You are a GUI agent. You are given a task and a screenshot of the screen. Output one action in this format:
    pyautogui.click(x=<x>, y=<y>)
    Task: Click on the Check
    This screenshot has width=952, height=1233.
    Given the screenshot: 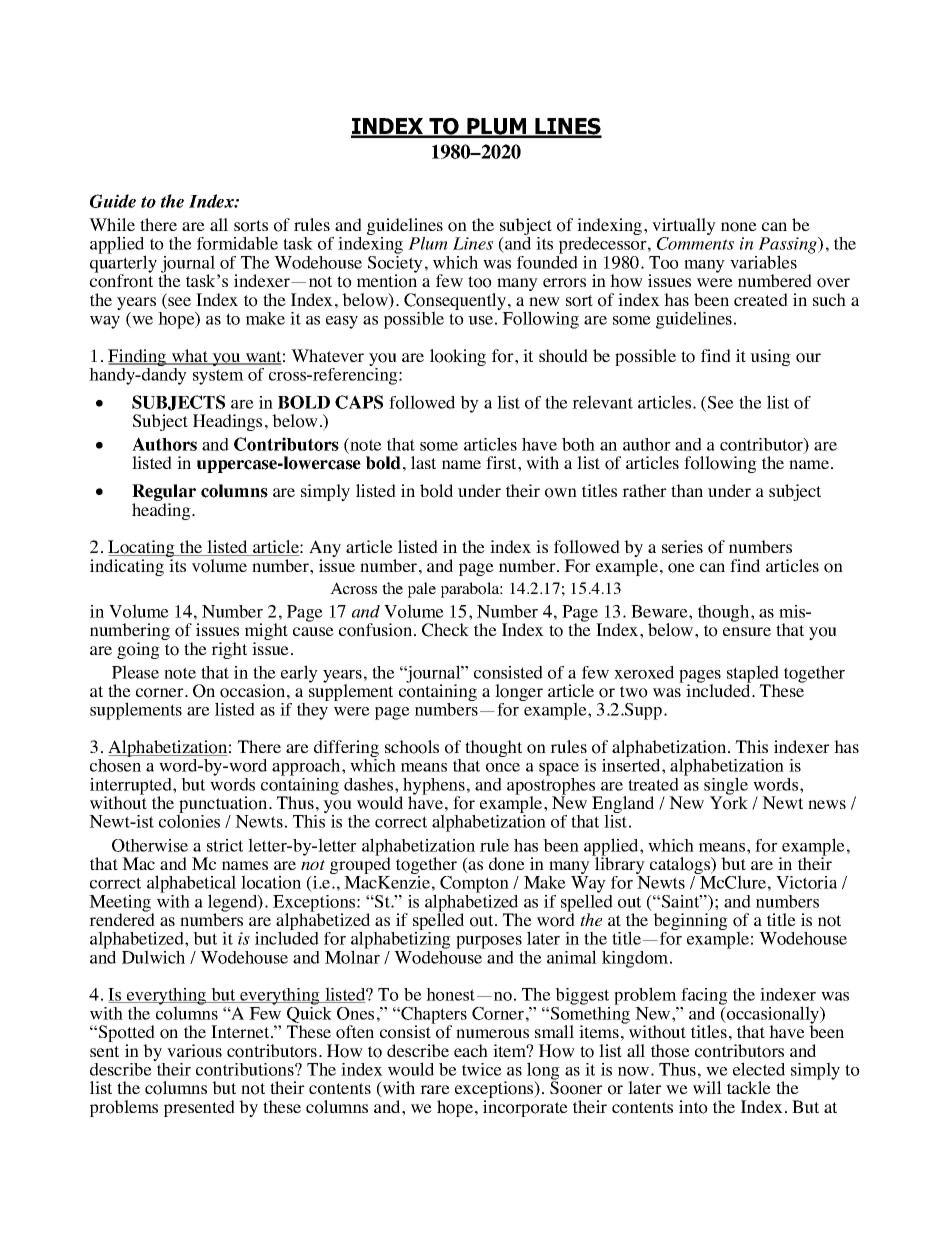 What is the action you would take?
    pyautogui.click(x=445, y=630)
